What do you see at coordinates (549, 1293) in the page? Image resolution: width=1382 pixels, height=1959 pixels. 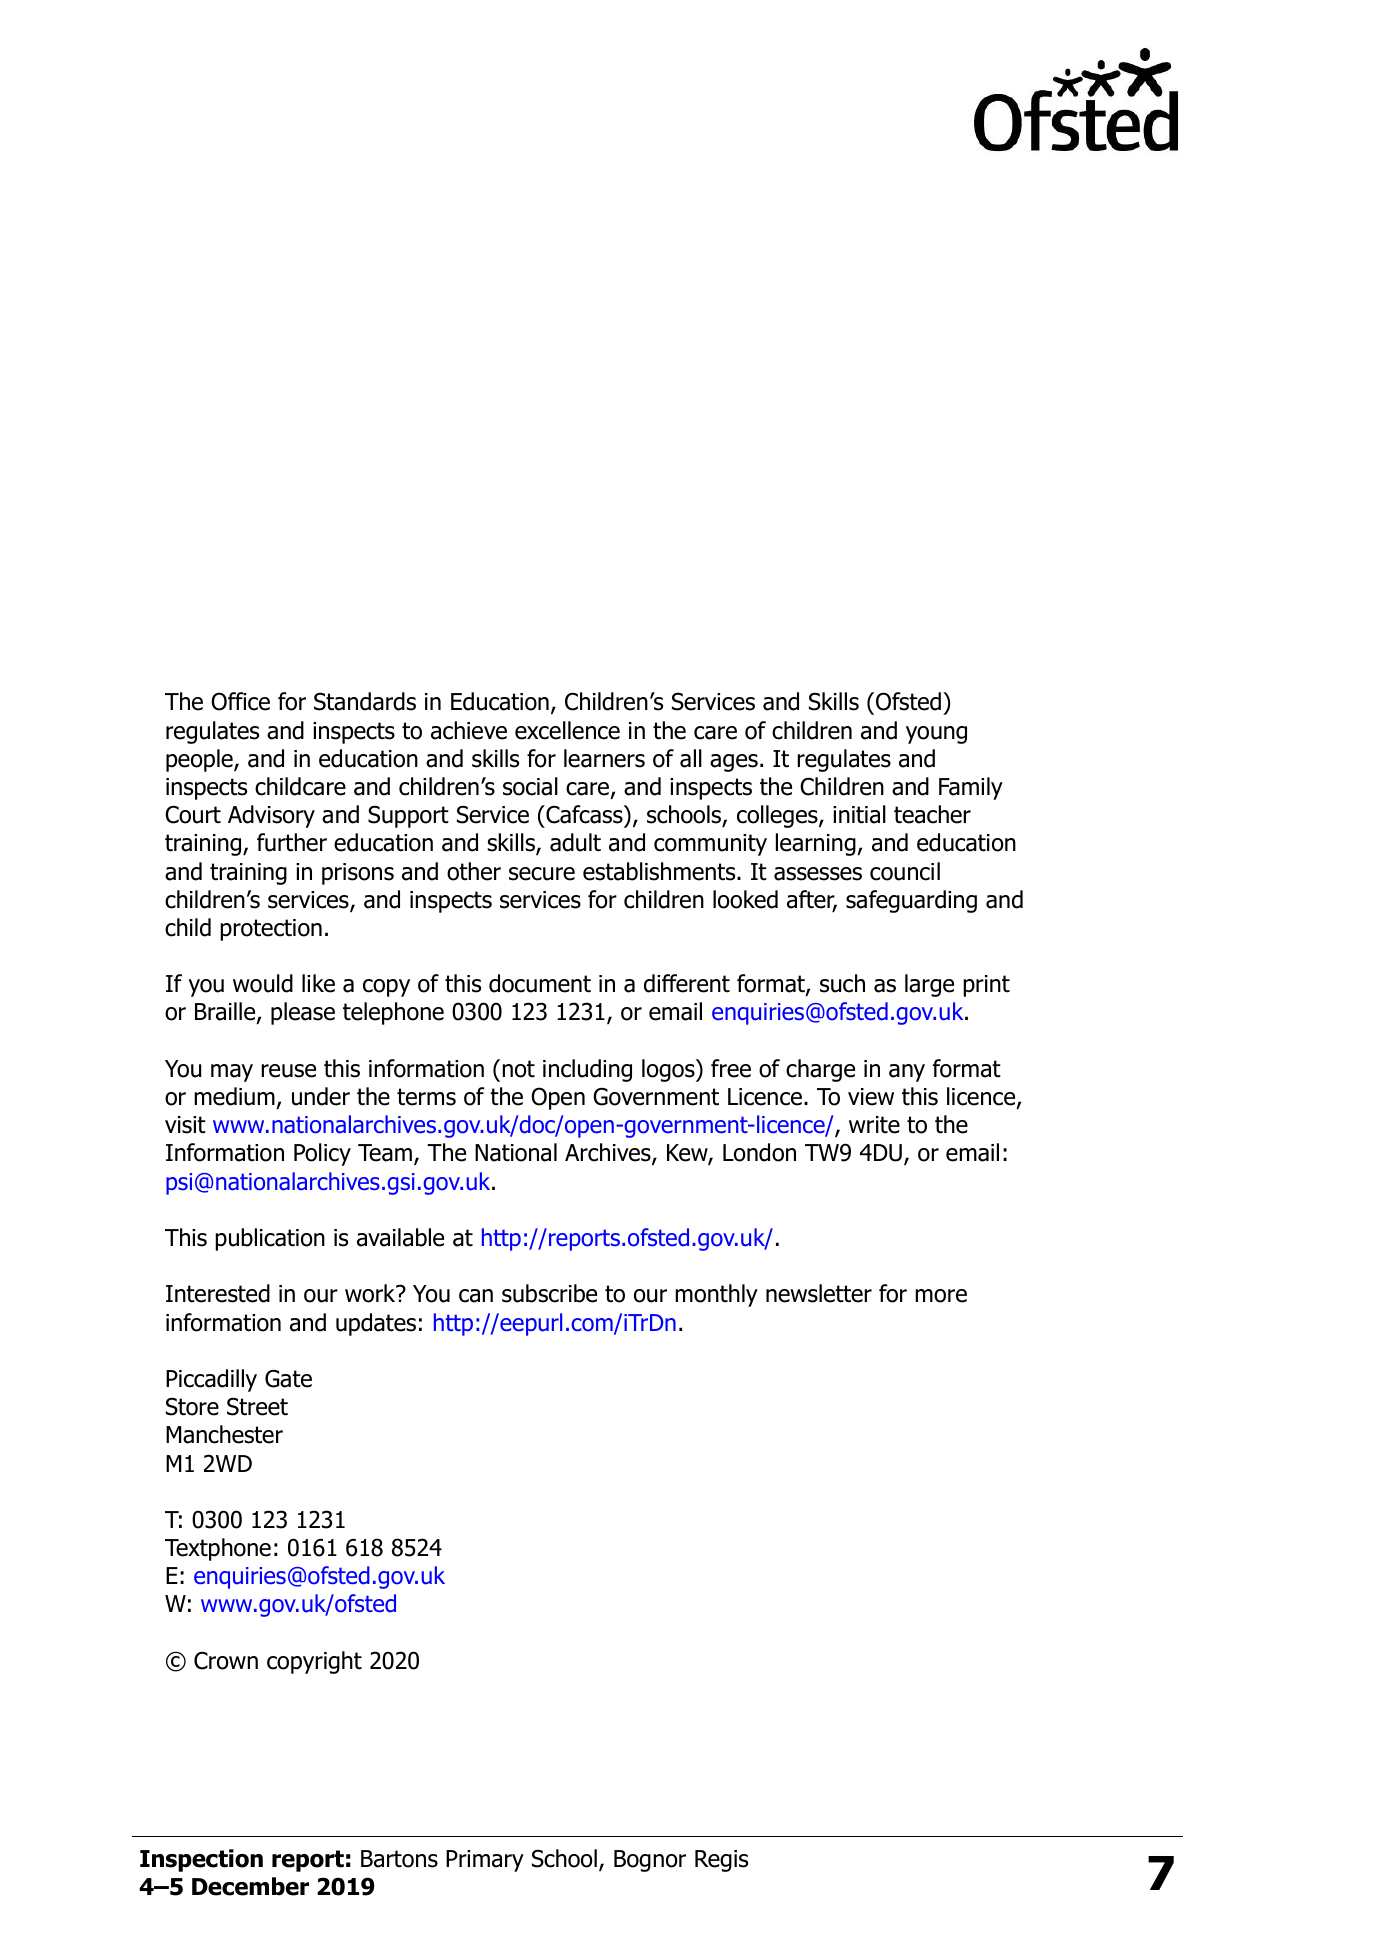 I see `subscribe` at bounding box center [549, 1293].
